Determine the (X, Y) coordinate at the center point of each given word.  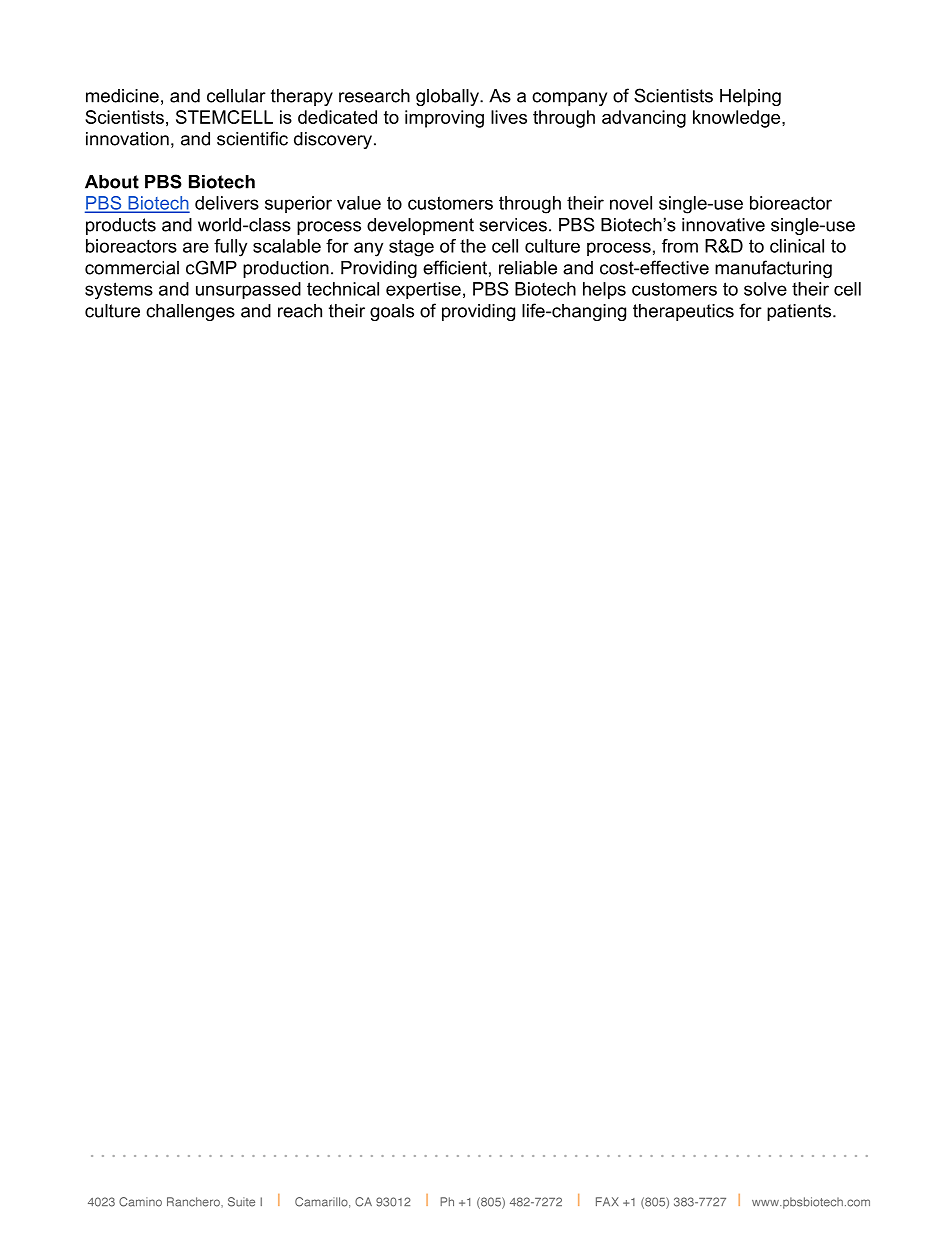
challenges (190, 312)
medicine (122, 96)
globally (448, 97)
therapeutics (683, 312)
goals (392, 312)
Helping (750, 97)
